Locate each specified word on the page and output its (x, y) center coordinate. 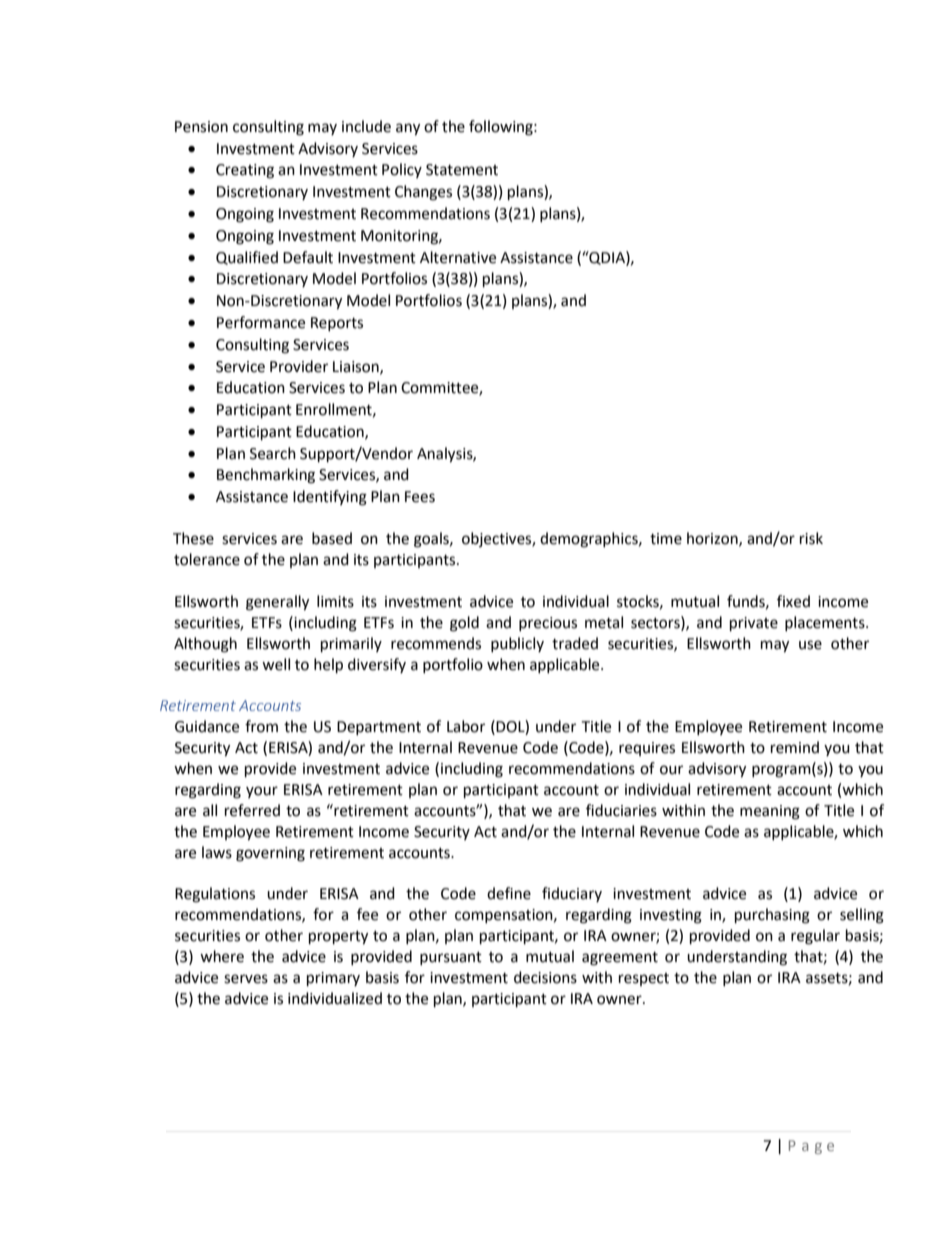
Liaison (357, 367)
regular (815, 937)
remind (795, 747)
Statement (462, 170)
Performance (261, 322)
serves (246, 979)
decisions (545, 977)
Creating (245, 171)
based (332, 538)
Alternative (458, 257)
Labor (466, 726)
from (261, 726)
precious (548, 624)
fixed (793, 601)
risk (811, 538)
